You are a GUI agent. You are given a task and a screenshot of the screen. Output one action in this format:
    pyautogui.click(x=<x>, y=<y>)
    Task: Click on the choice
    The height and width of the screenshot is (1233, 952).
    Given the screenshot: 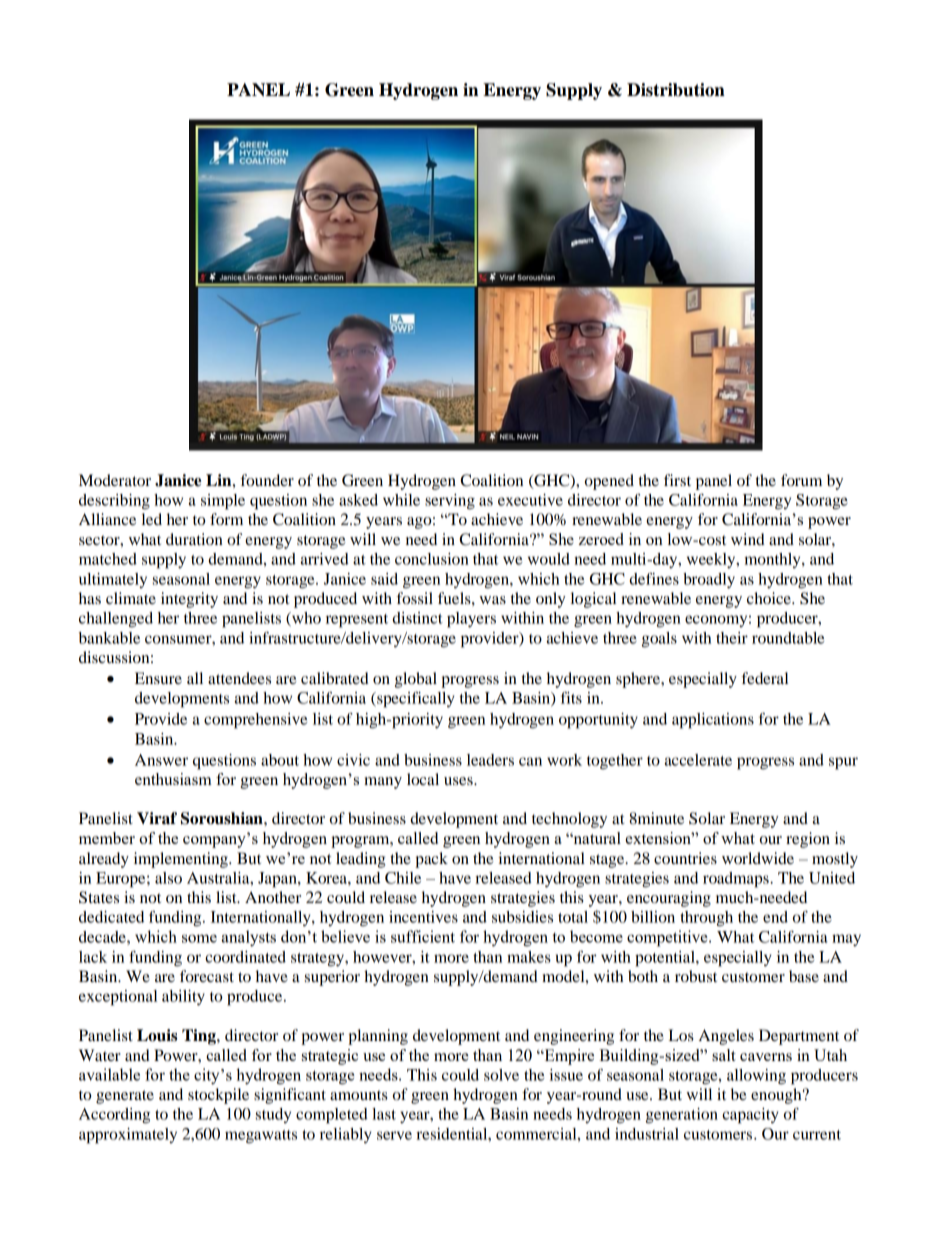 What is the action you would take?
    pyautogui.click(x=770, y=598)
